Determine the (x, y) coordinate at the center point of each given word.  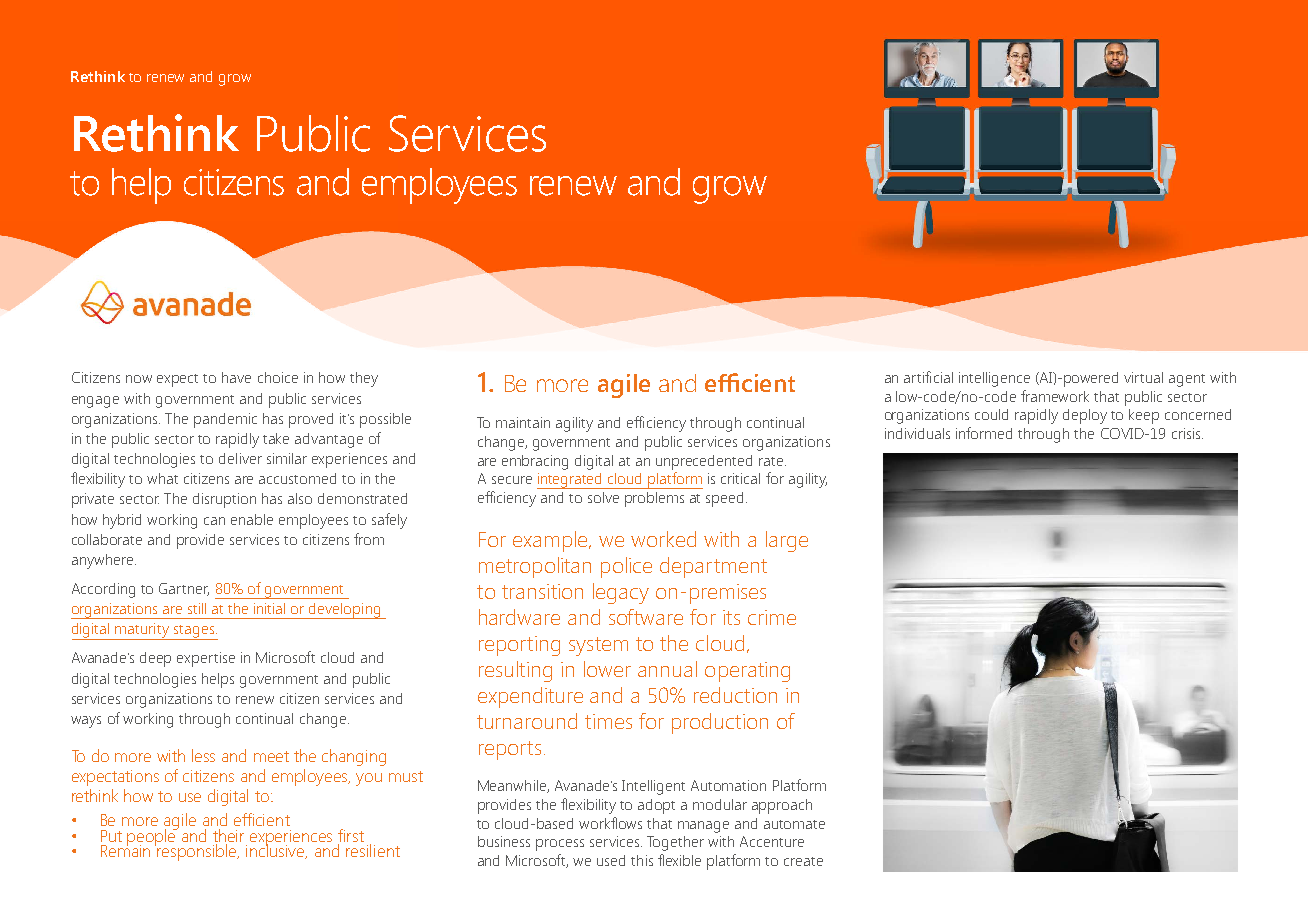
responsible (198, 852)
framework (1055, 396)
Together (675, 843)
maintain (523, 422)
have (236, 377)
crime (772, 617)
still (197, 608)
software (646, 617)
